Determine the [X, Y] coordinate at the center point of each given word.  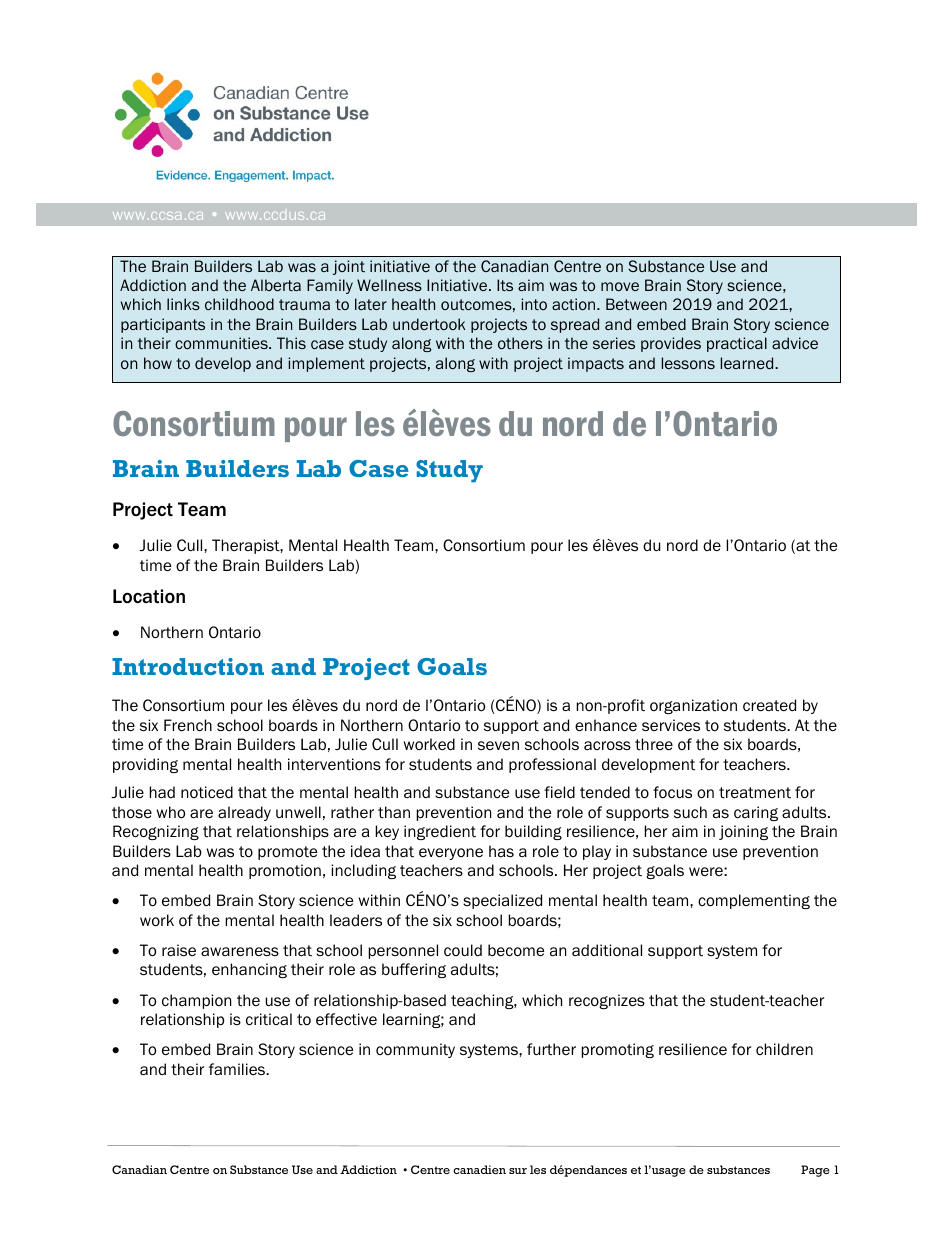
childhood [239, 304]
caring [756, 813]
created [769, 705]
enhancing [249, 970]
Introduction [188, 666]
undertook [429, 324]
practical [737, 344]
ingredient [440, 832]
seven [498, 746]
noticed [207, 792]
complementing [754, 901]
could [463, 950]
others [520, 343]
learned [748, 363]
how [158, 363]
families [238, 1069]
